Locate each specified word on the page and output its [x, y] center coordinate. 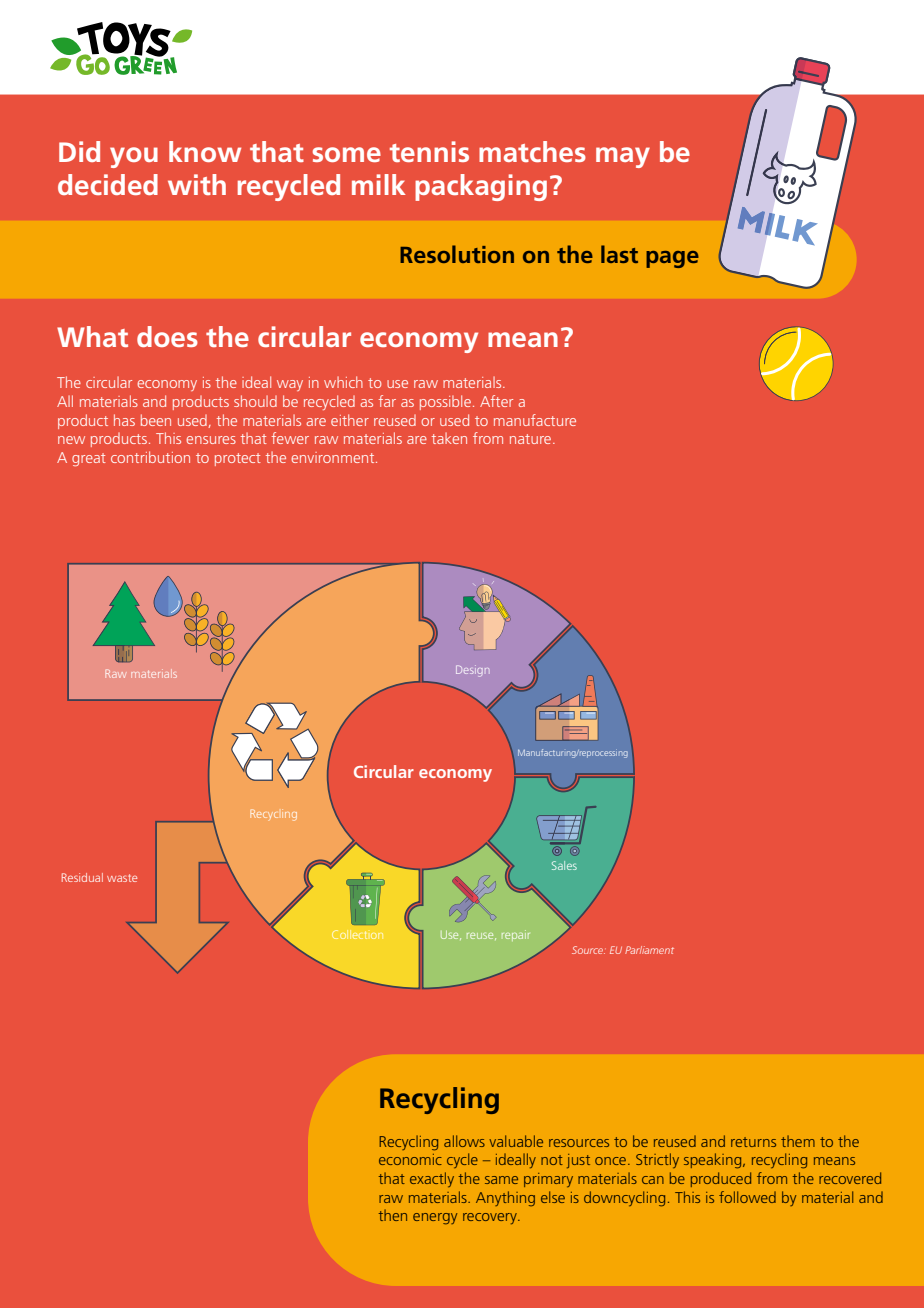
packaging [481, 187]
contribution [150, 457]
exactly [432, 1179]
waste [122, 878]
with [197, 184]
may [623, 157]
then [393, 1215]
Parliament [649, 950]
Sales [564, 865]
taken [449, 438]
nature [532, 439]
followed [747, 1197]
